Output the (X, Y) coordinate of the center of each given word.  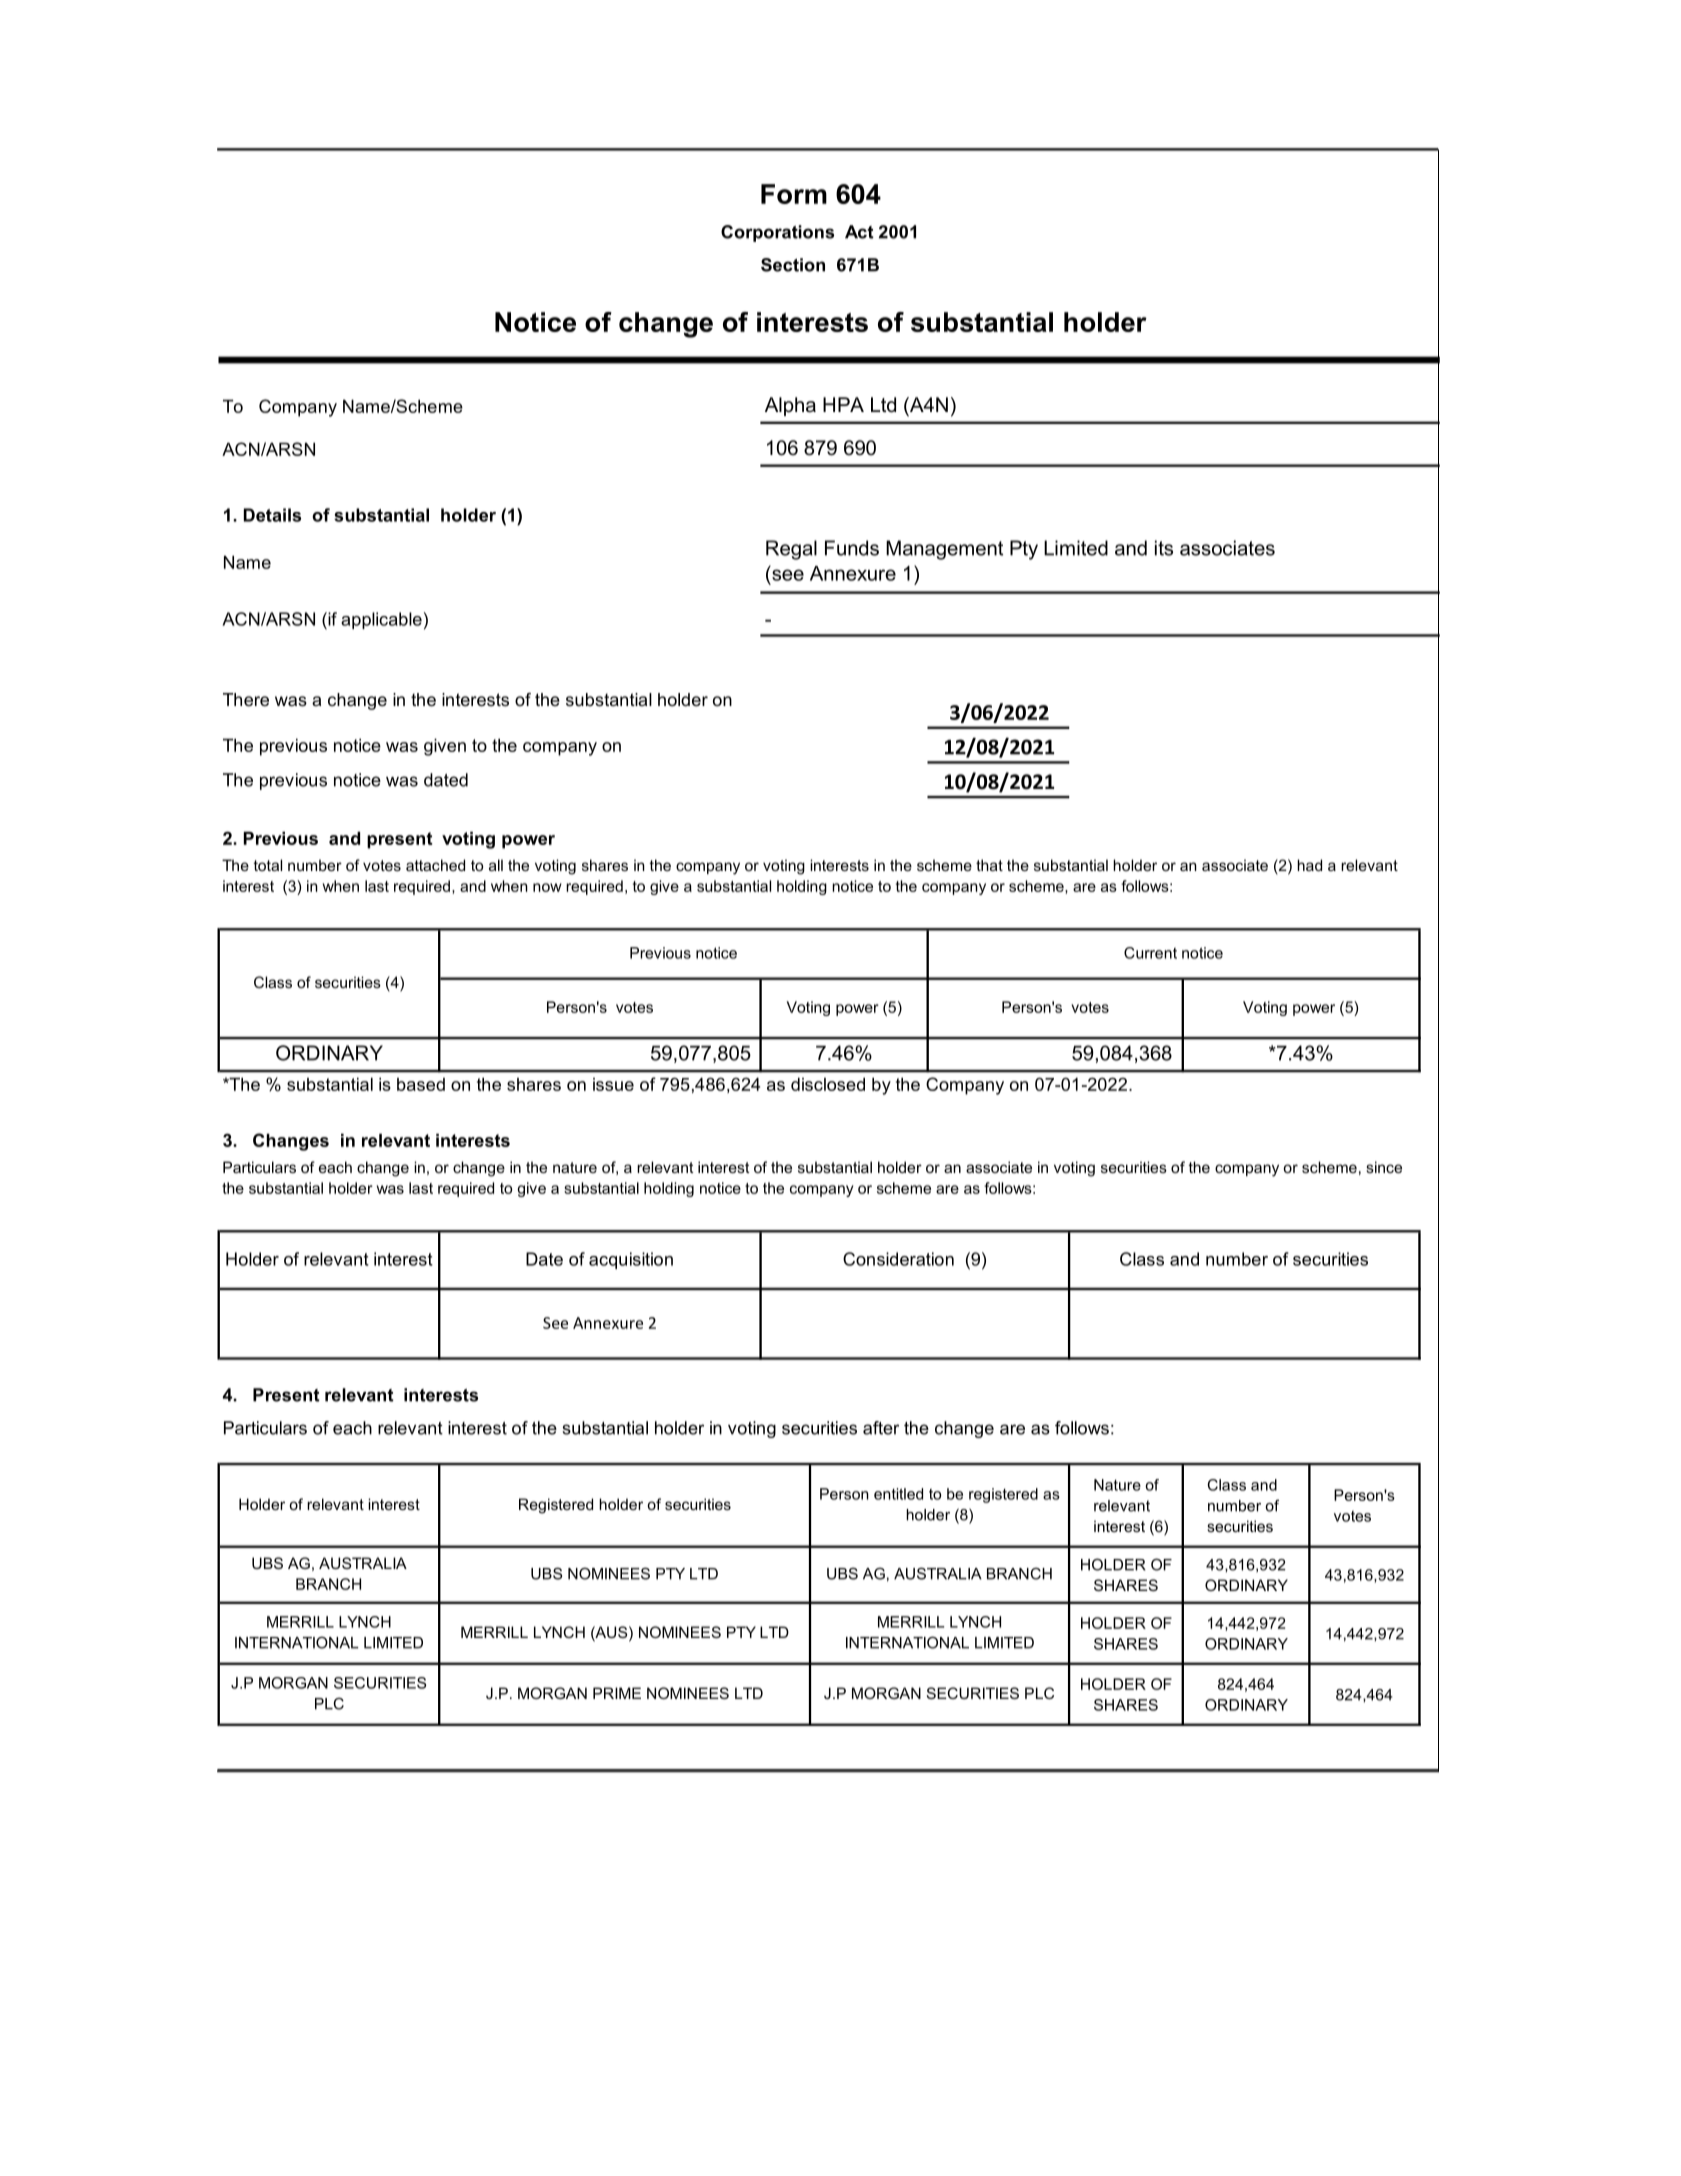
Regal (791, 550)
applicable (381, 620)
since (1384, 1167)
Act (859, 232)
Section (793, 265)
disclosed (828, 1084)
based (421, 1084)
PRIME (617, 1693)
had (1309, 865)
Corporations (777, 233)
